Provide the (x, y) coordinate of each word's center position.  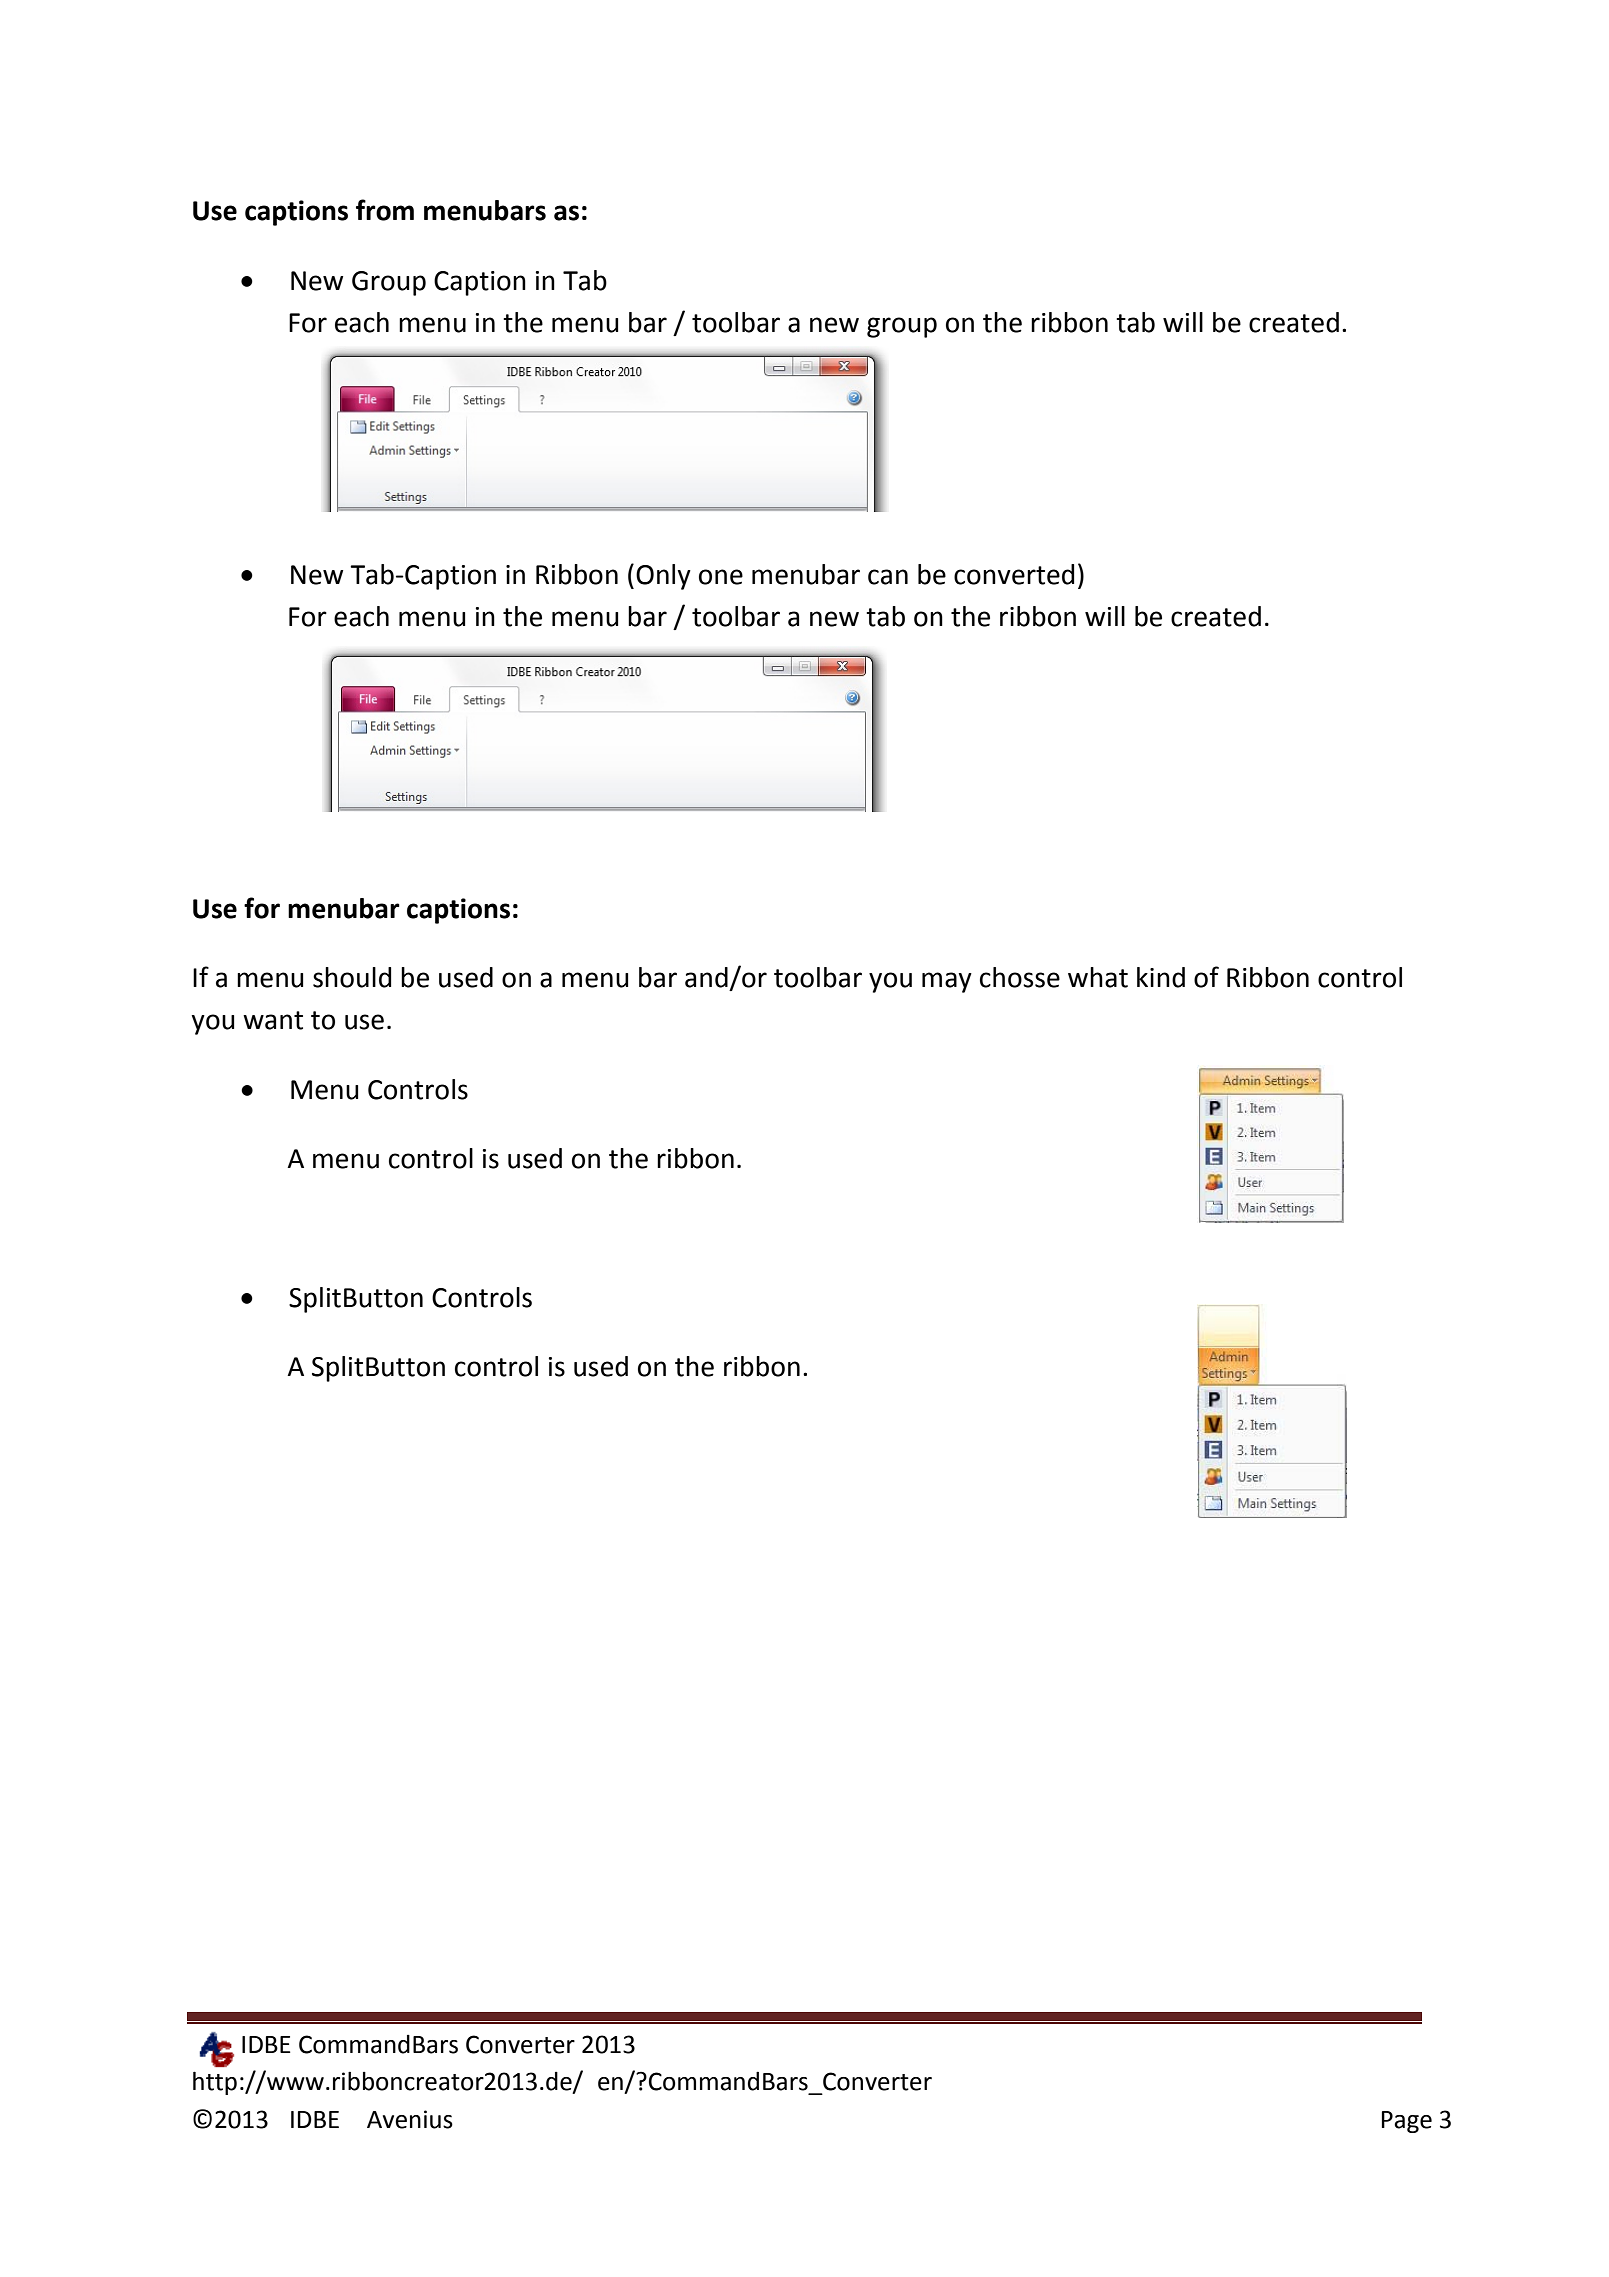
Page (1407, 2122)
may (947, 982)
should (352, 977)
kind (1161, 977)
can (888, 577)
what (1098, 977)
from (385, 210)
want (273, 1020)
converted (1014, 574)
